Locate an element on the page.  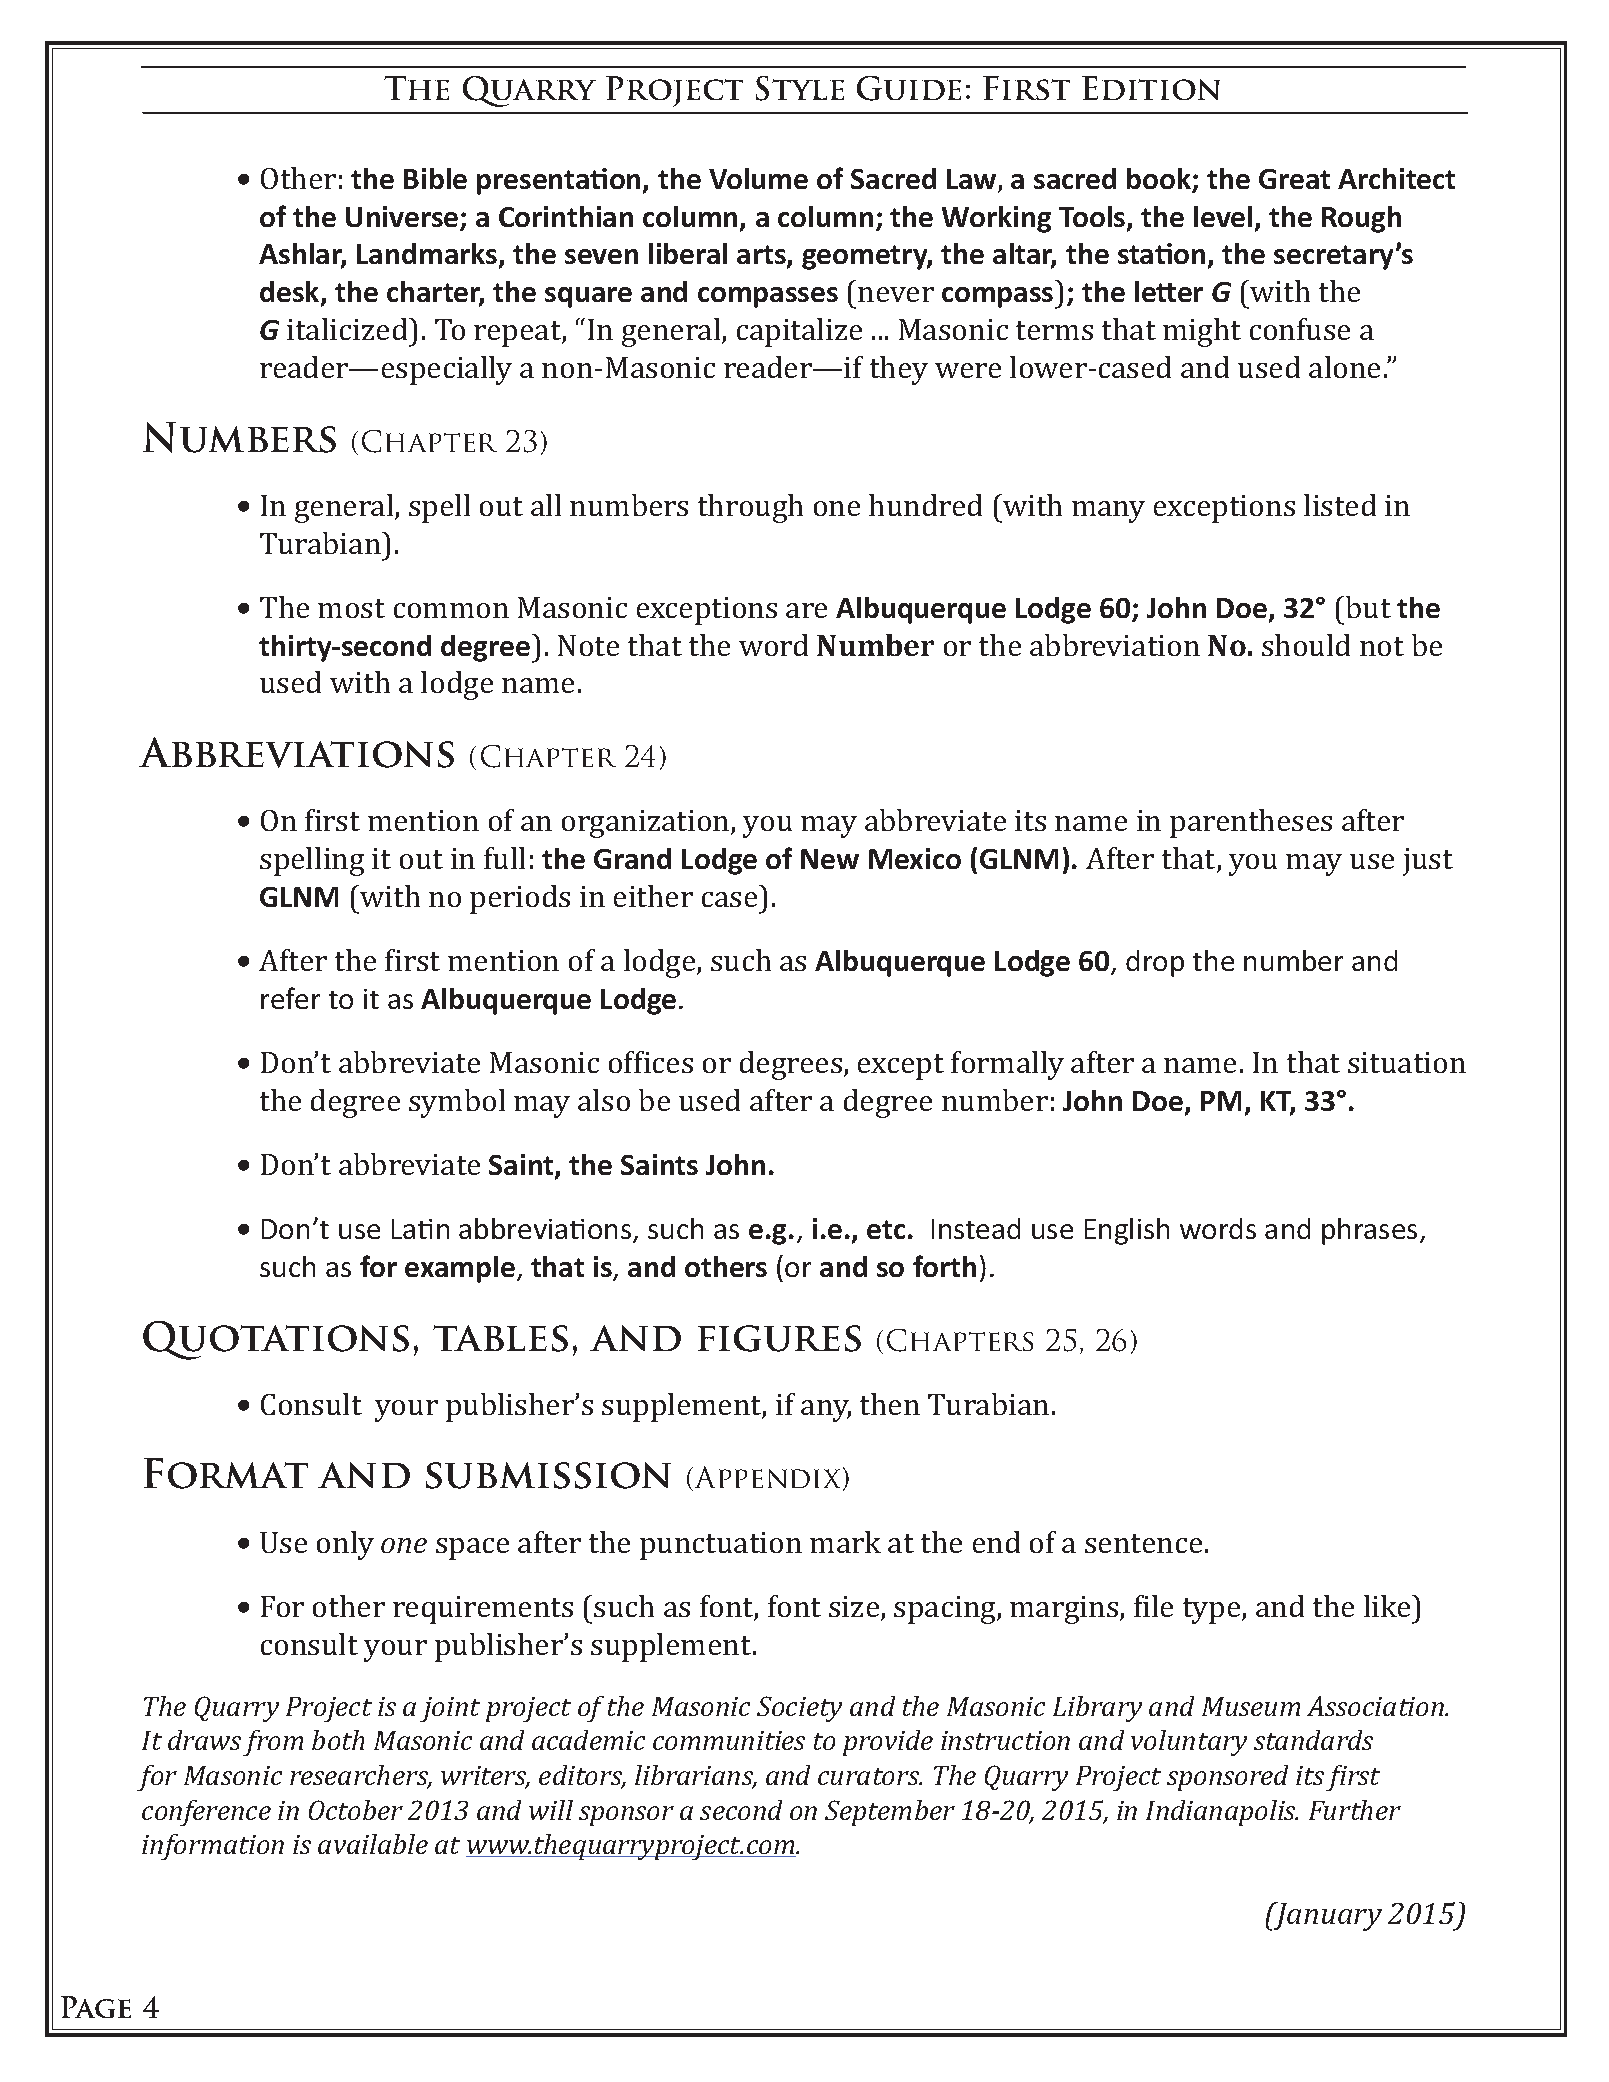
Great is located at coordinates (1294, 179).
